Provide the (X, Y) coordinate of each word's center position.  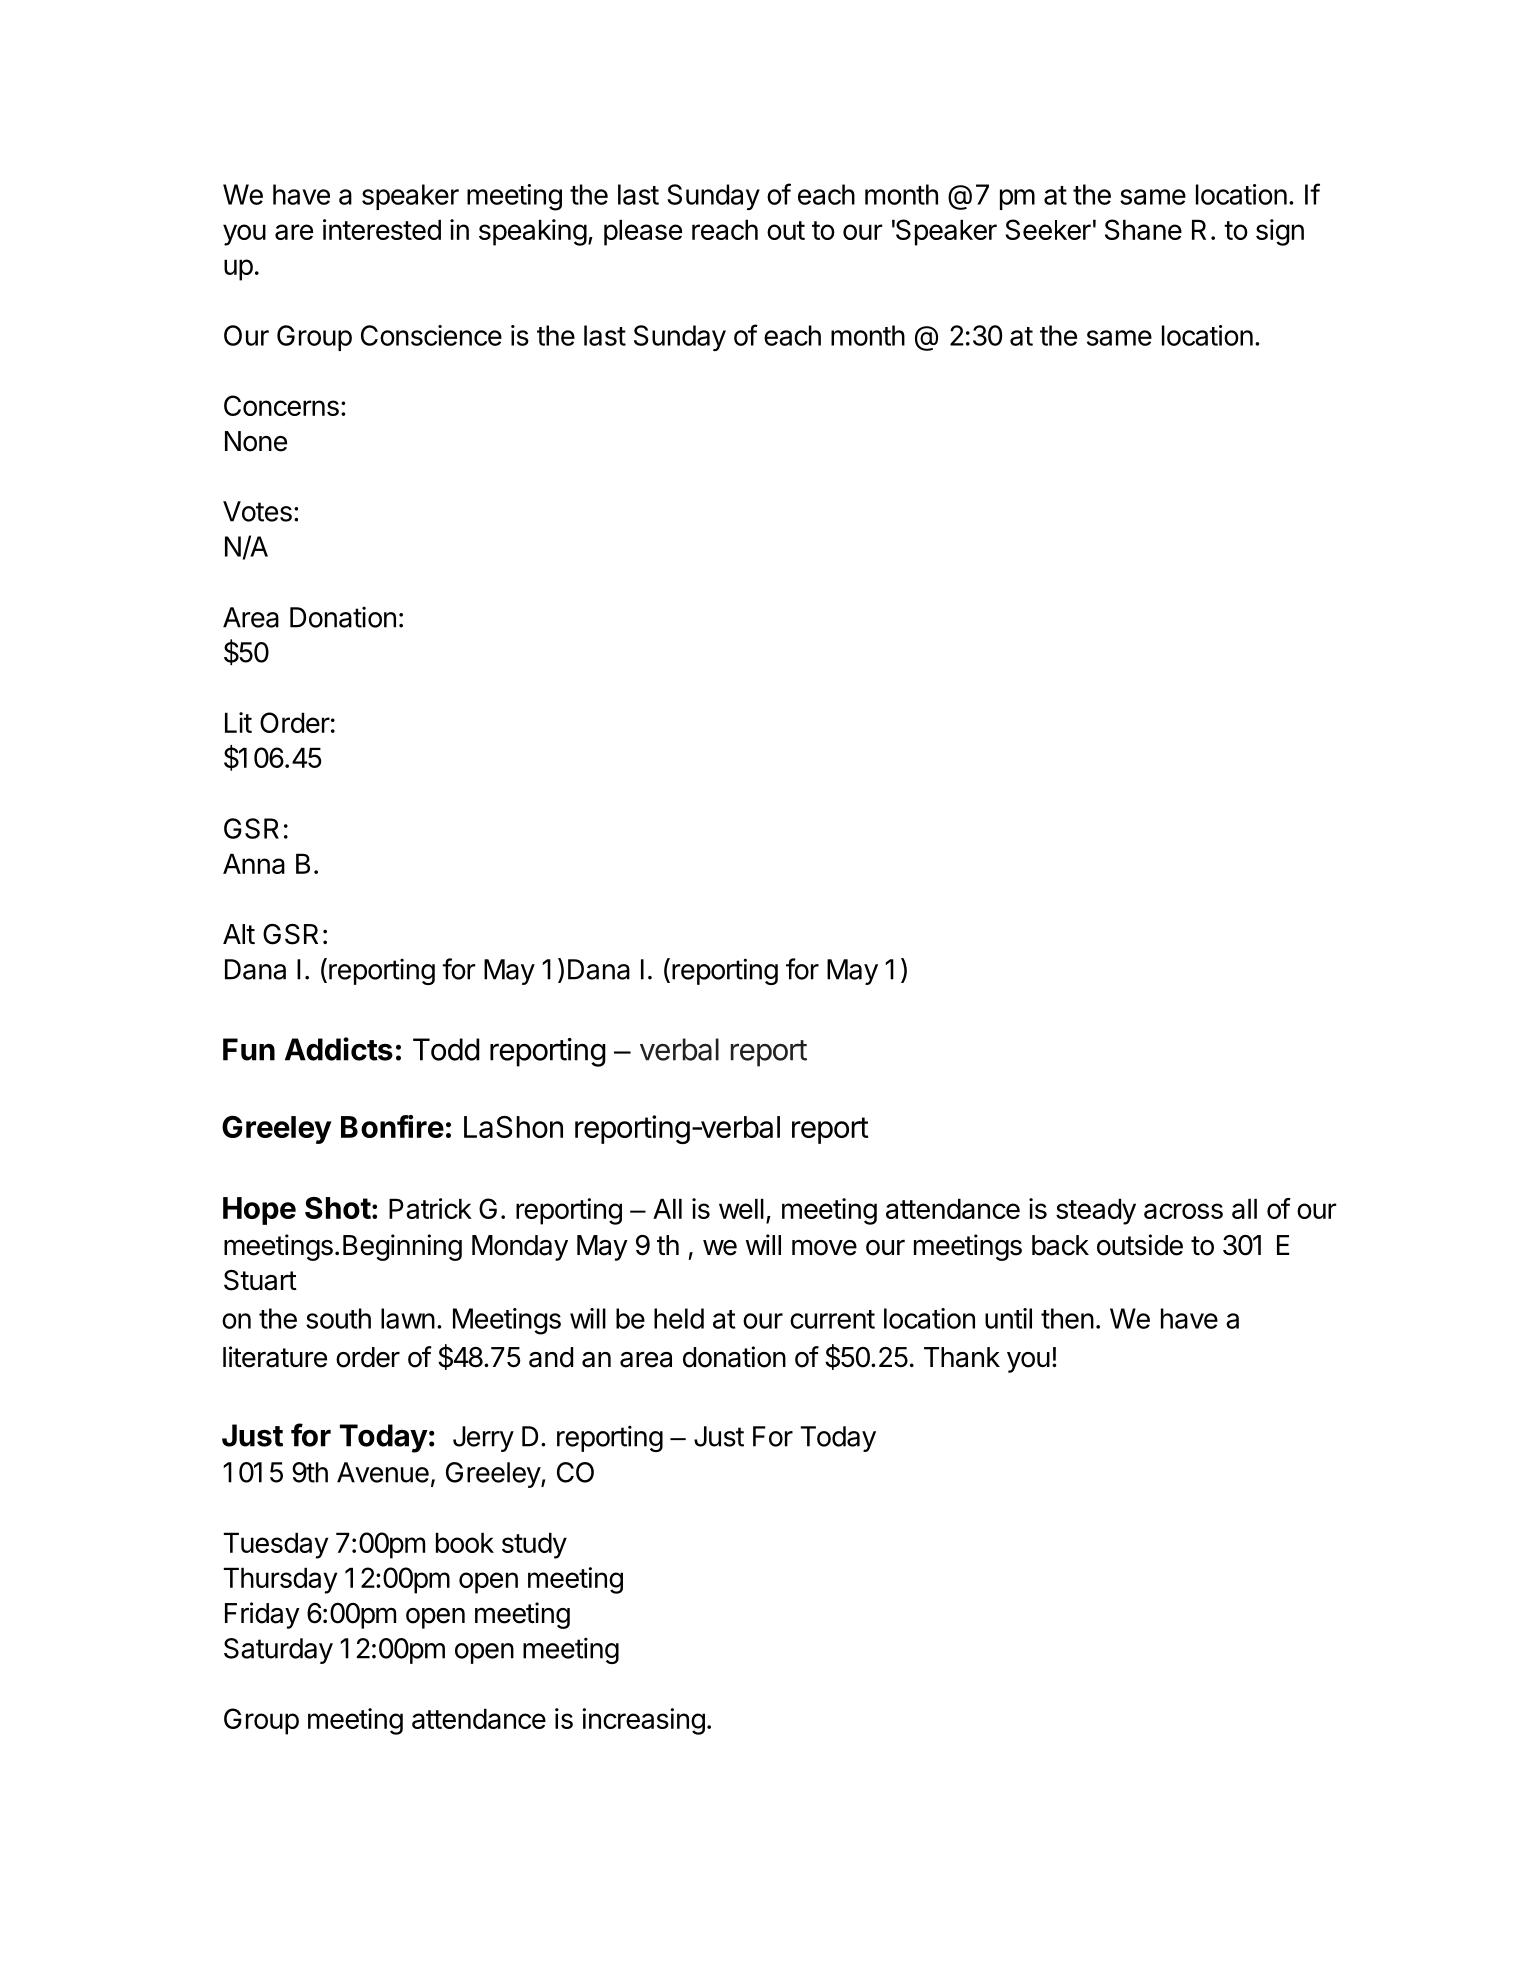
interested (382, 229)
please (643, 232)
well (741, 1208)
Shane (1143, 229)
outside (1140, 1245)
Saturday (278, 1651)
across (1183, 1211)
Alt (239, 934)
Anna (254, 863)
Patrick (430, 1208)
